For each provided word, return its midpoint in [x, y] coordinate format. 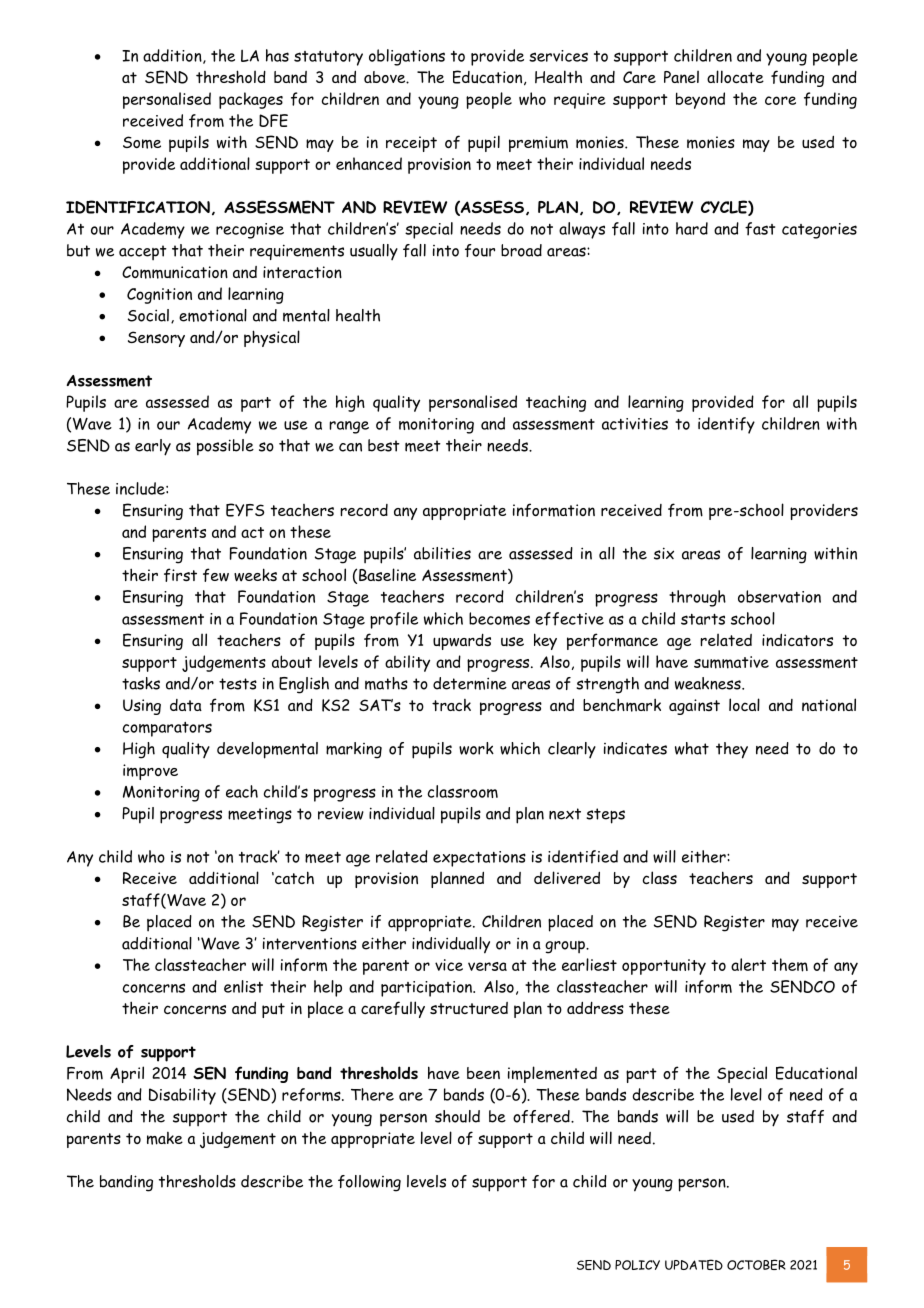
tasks [141, 683]
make [165, 1138]
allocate [735, 76]
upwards [462, 642]
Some [142, 142]
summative [731, 662]
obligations [407, 57]
